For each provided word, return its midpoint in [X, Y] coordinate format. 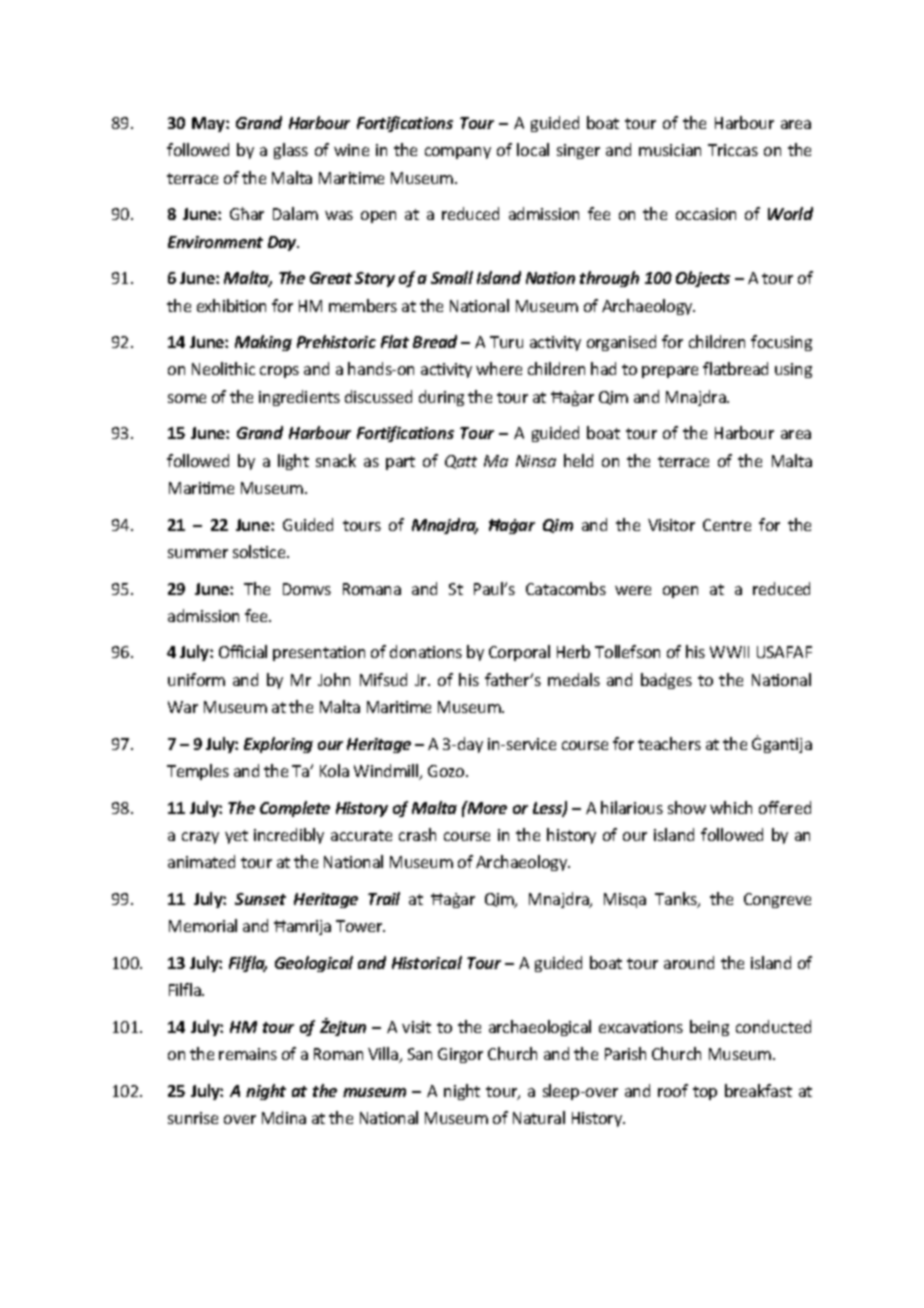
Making [263, 343]
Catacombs [566, 588]
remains [248, 1054]
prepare [670, 372]
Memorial [203, 925]
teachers [669, 743]
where [499, 368]
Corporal [519, 653]
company [458, 153]
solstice [260, 551]
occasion [706, 214]
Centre [727, 525]
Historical [427, 962]
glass [291, 151]
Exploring [278, 745]
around [689, 962]
